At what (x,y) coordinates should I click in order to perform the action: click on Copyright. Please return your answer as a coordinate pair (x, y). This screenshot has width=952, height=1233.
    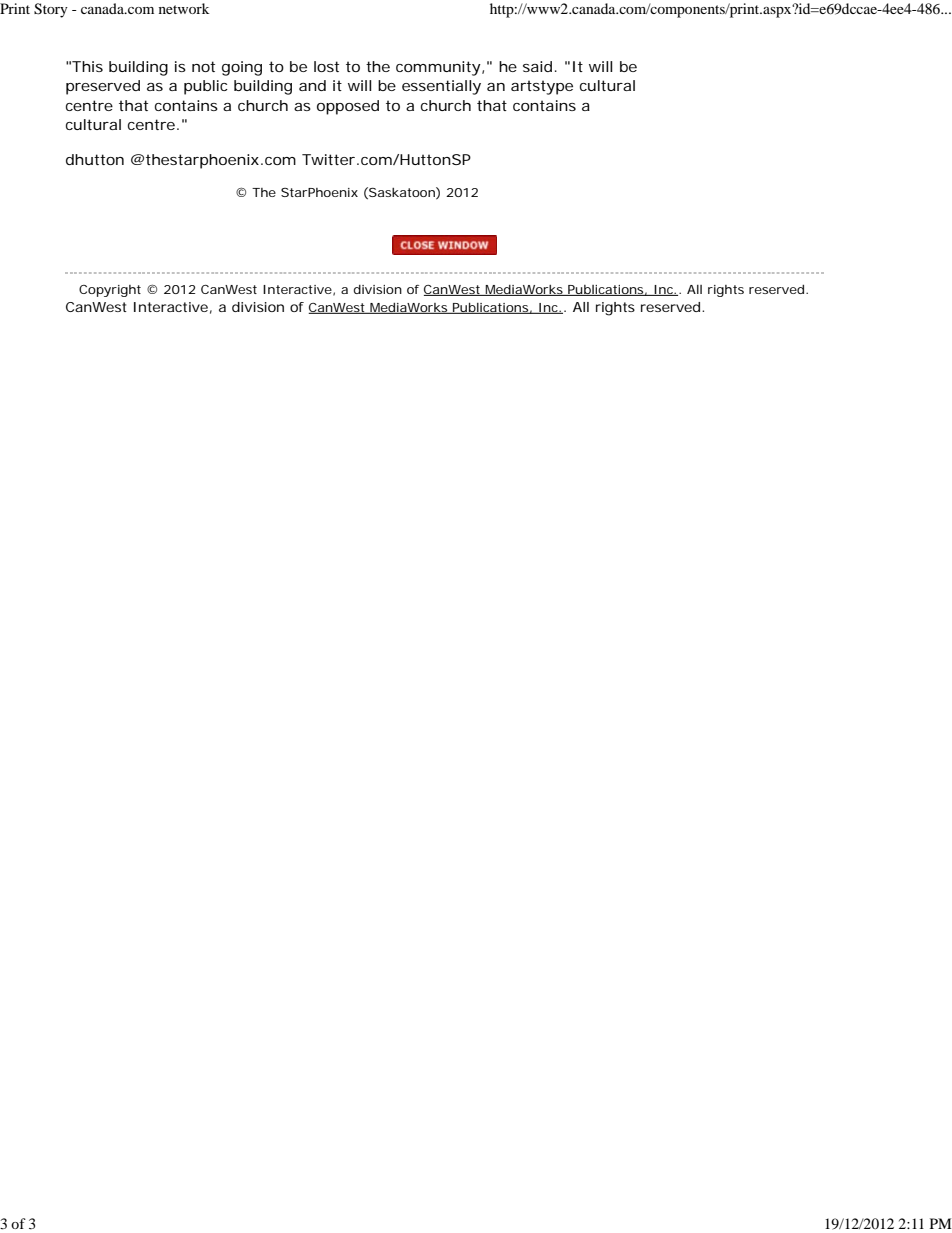
    Looking at the image, I should click on (110, 291).
